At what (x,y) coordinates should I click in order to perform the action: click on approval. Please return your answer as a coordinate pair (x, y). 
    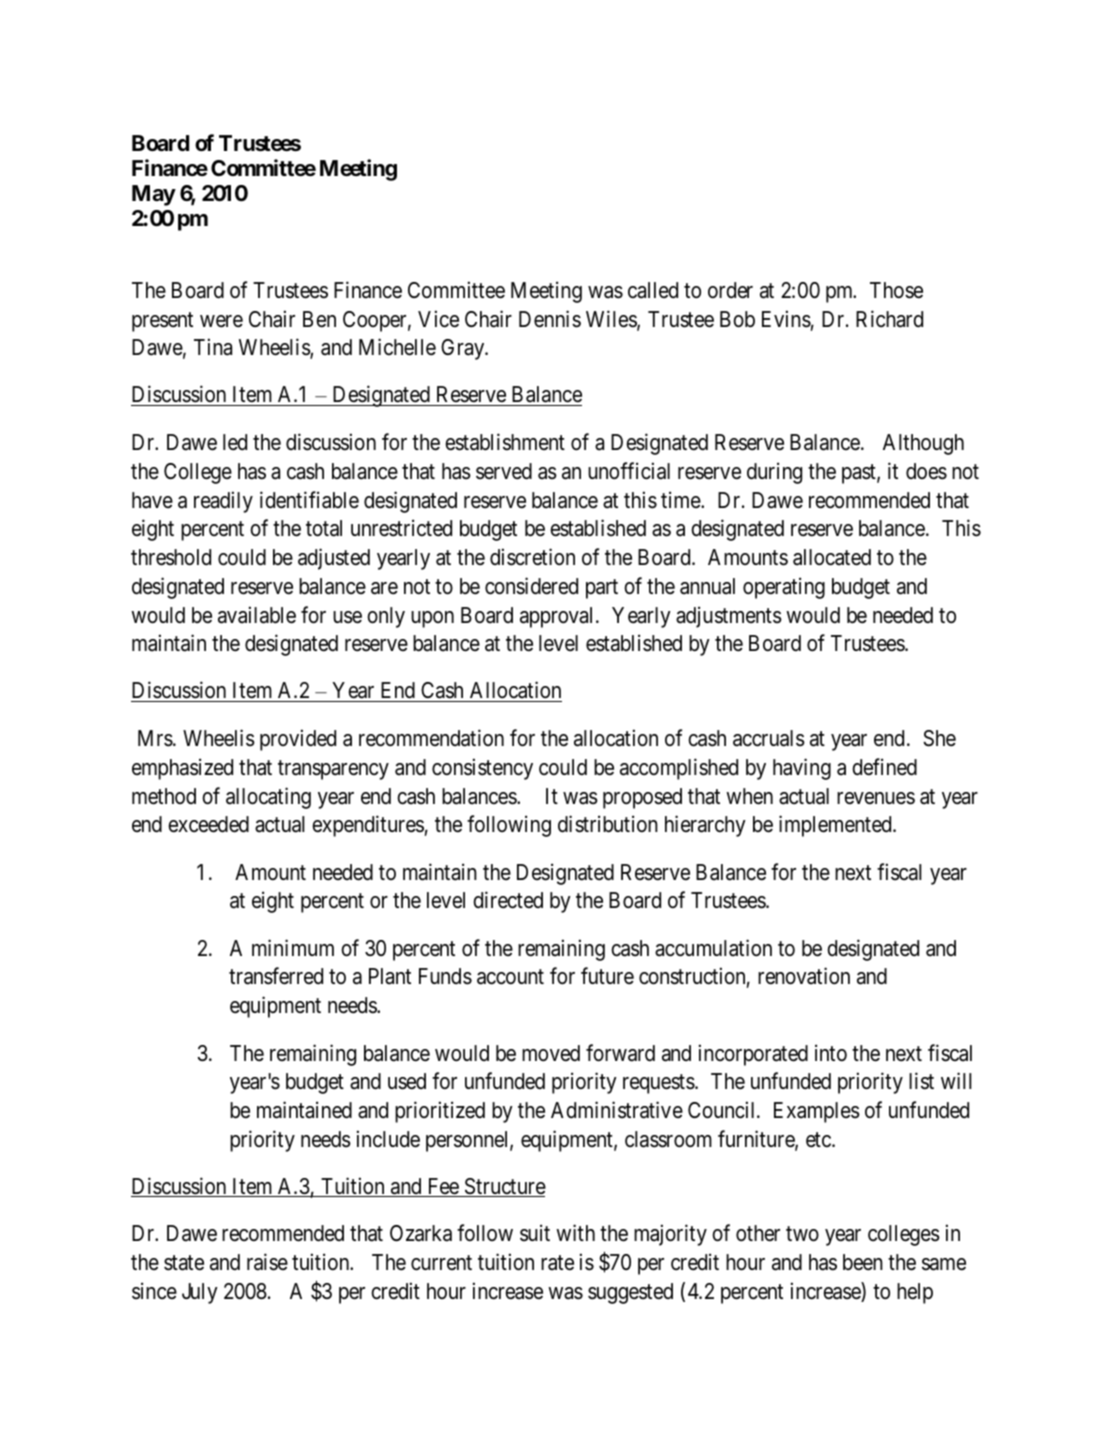
    Looking at the image, I should click on (558, 617).
